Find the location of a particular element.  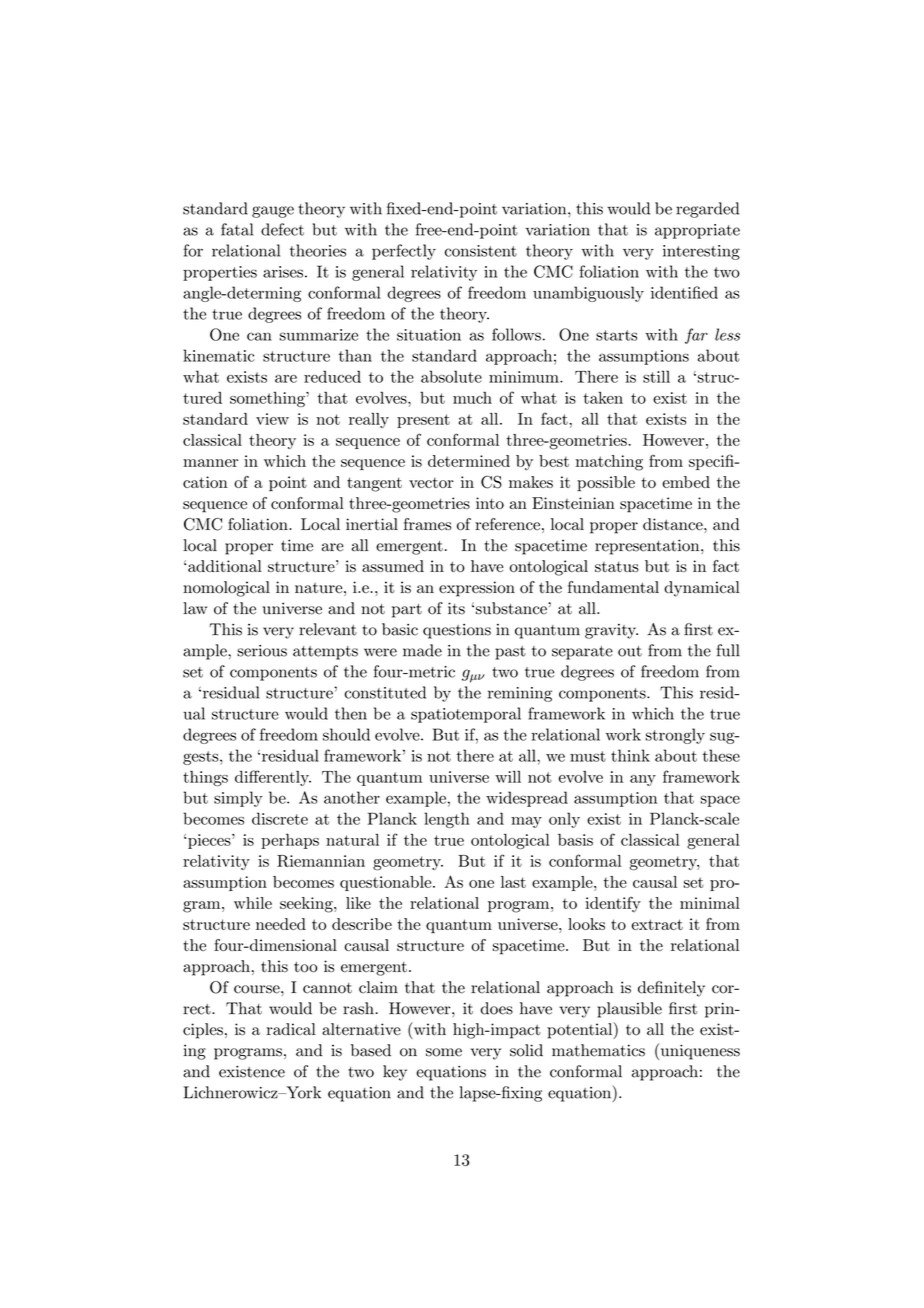

does is located at coordinates (497, 1008).
